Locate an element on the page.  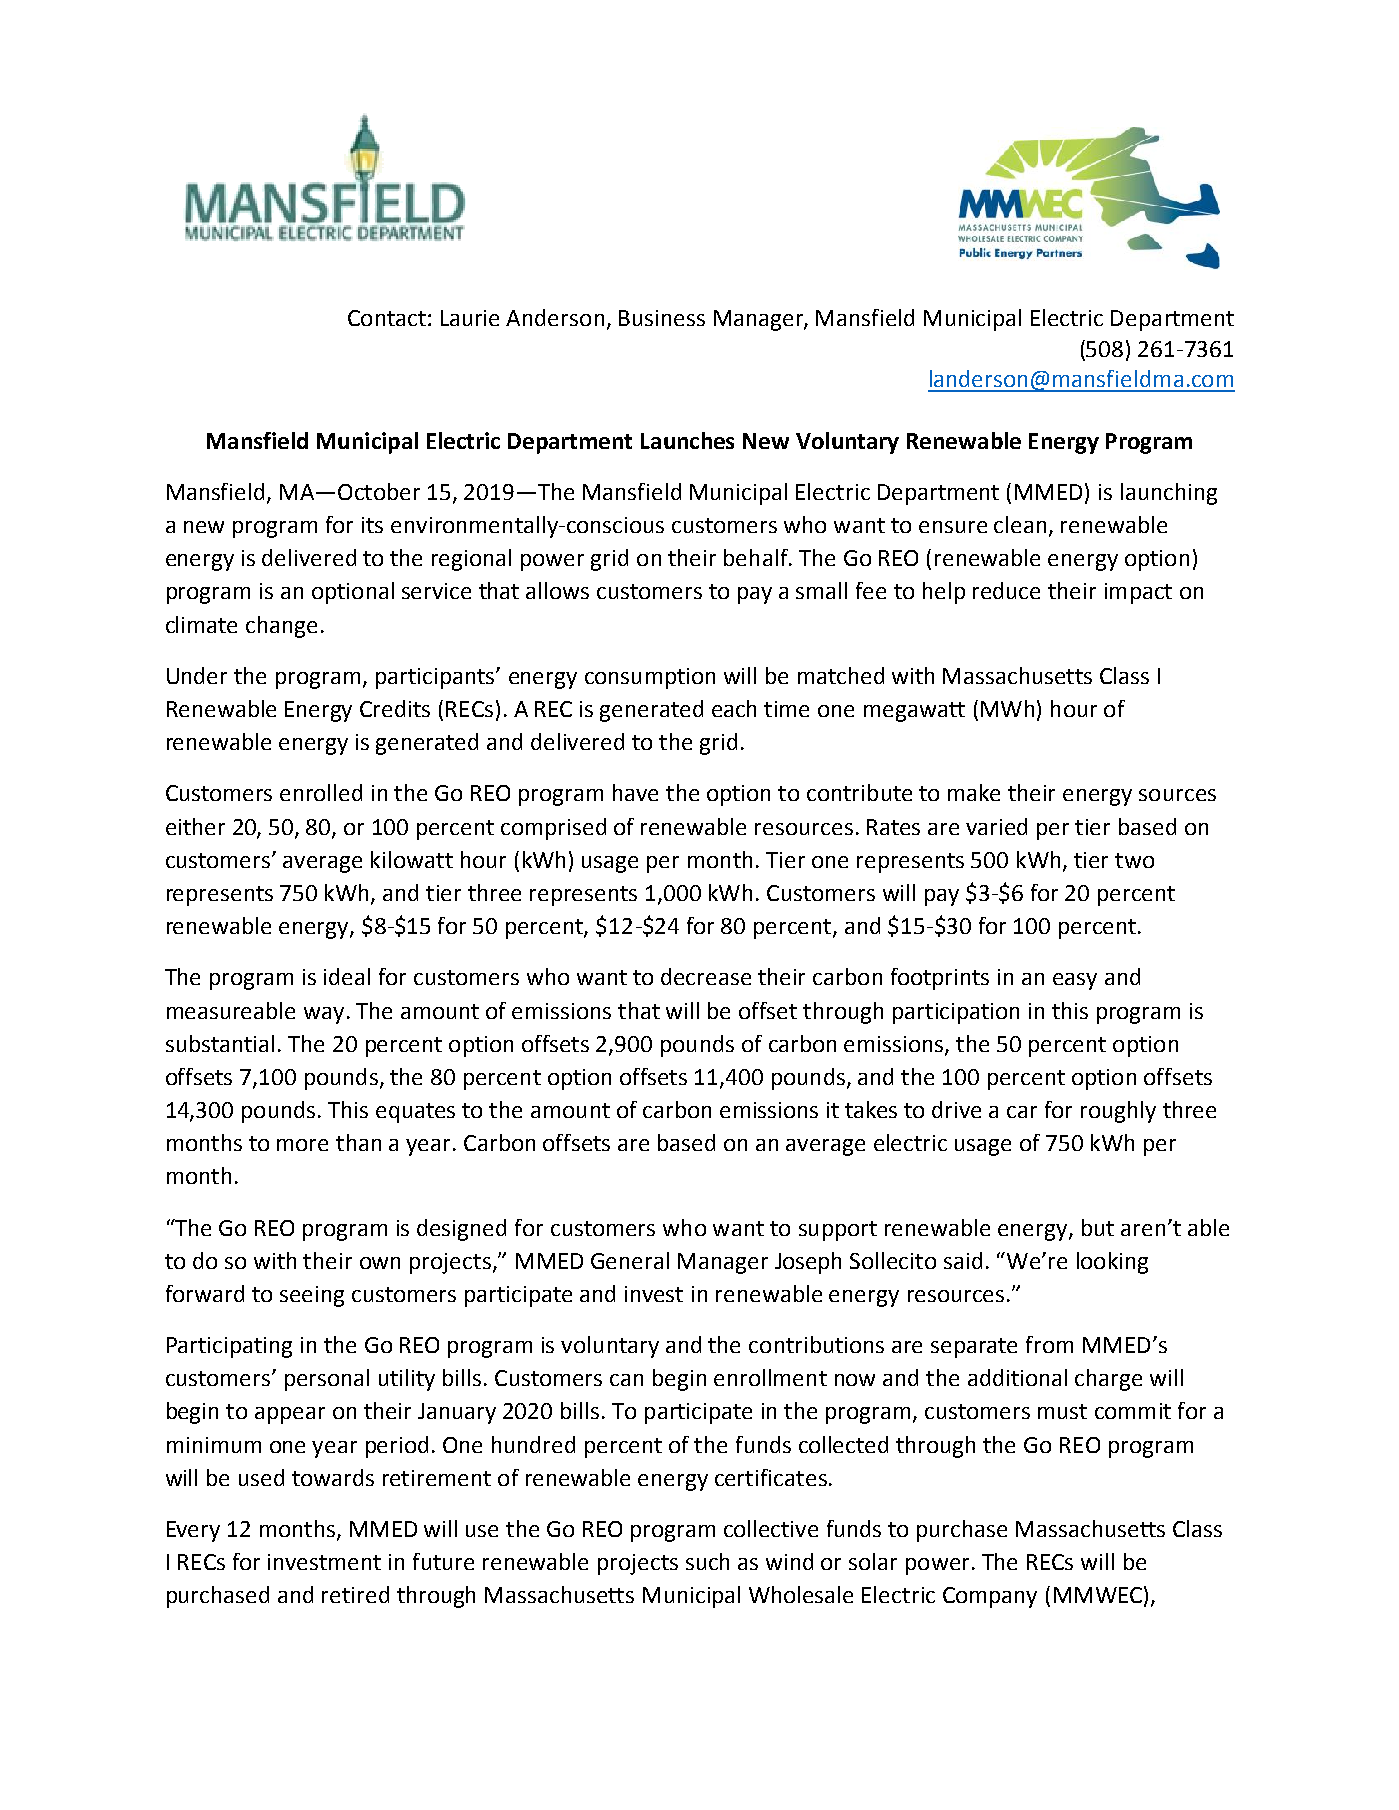
more is located at coordinates (302, 1145).
